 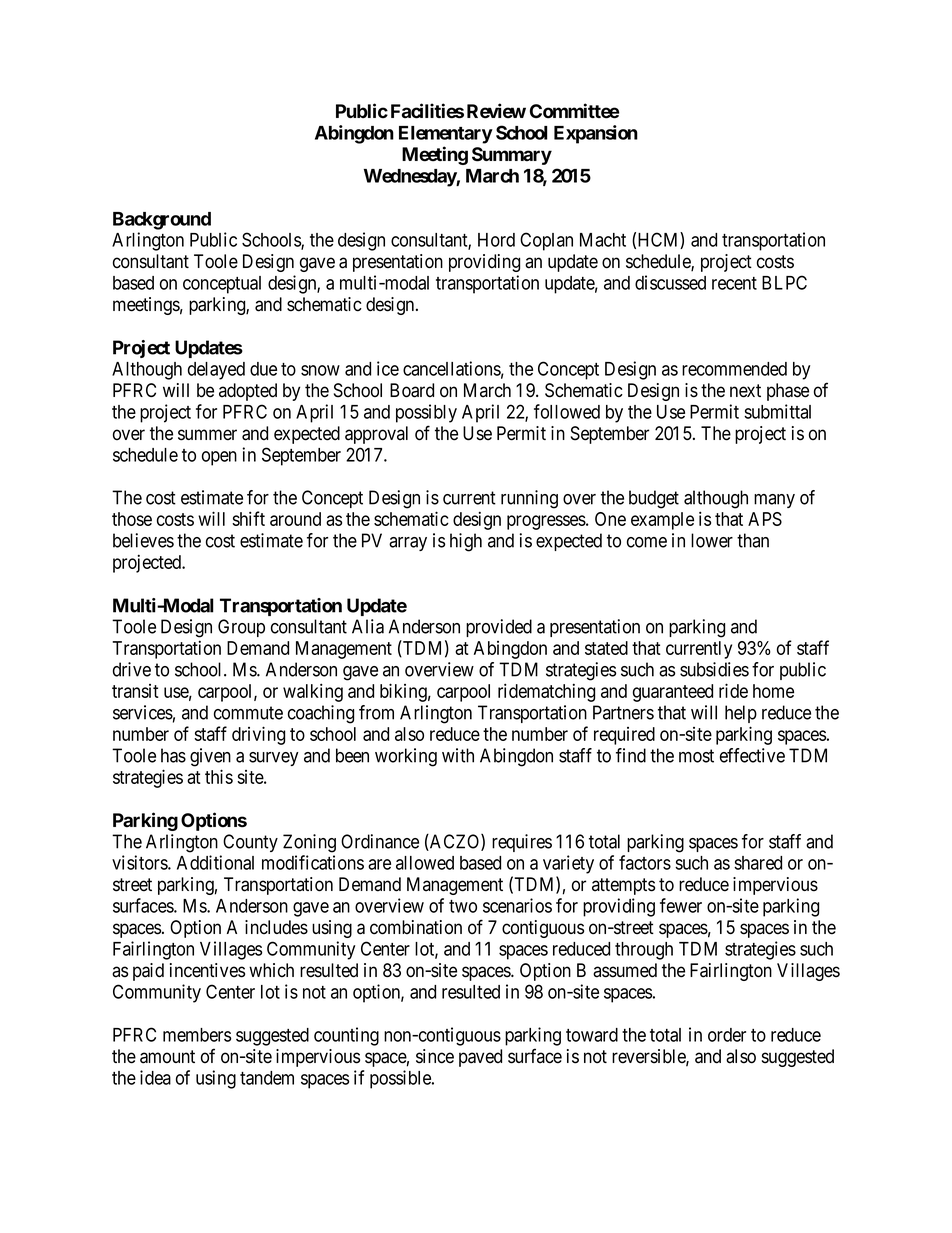 What do you see at coordinates (596, 134) in the page?
I see `Expansion` at bounding box center [596, 134].
